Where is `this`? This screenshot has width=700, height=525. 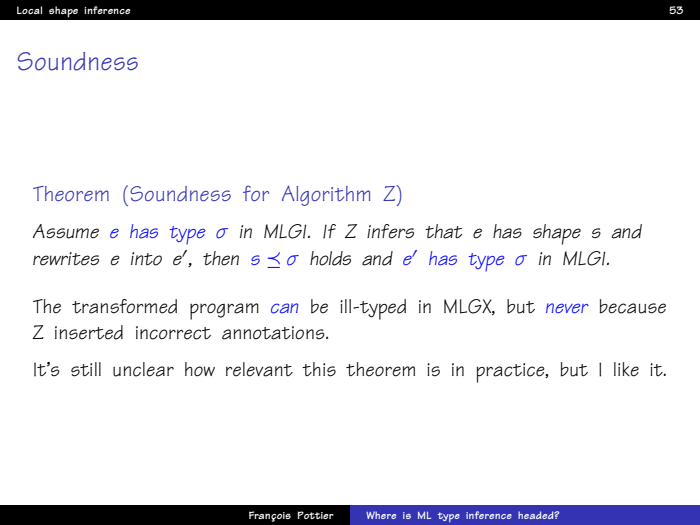
this is located at coordinates (319, 369).
